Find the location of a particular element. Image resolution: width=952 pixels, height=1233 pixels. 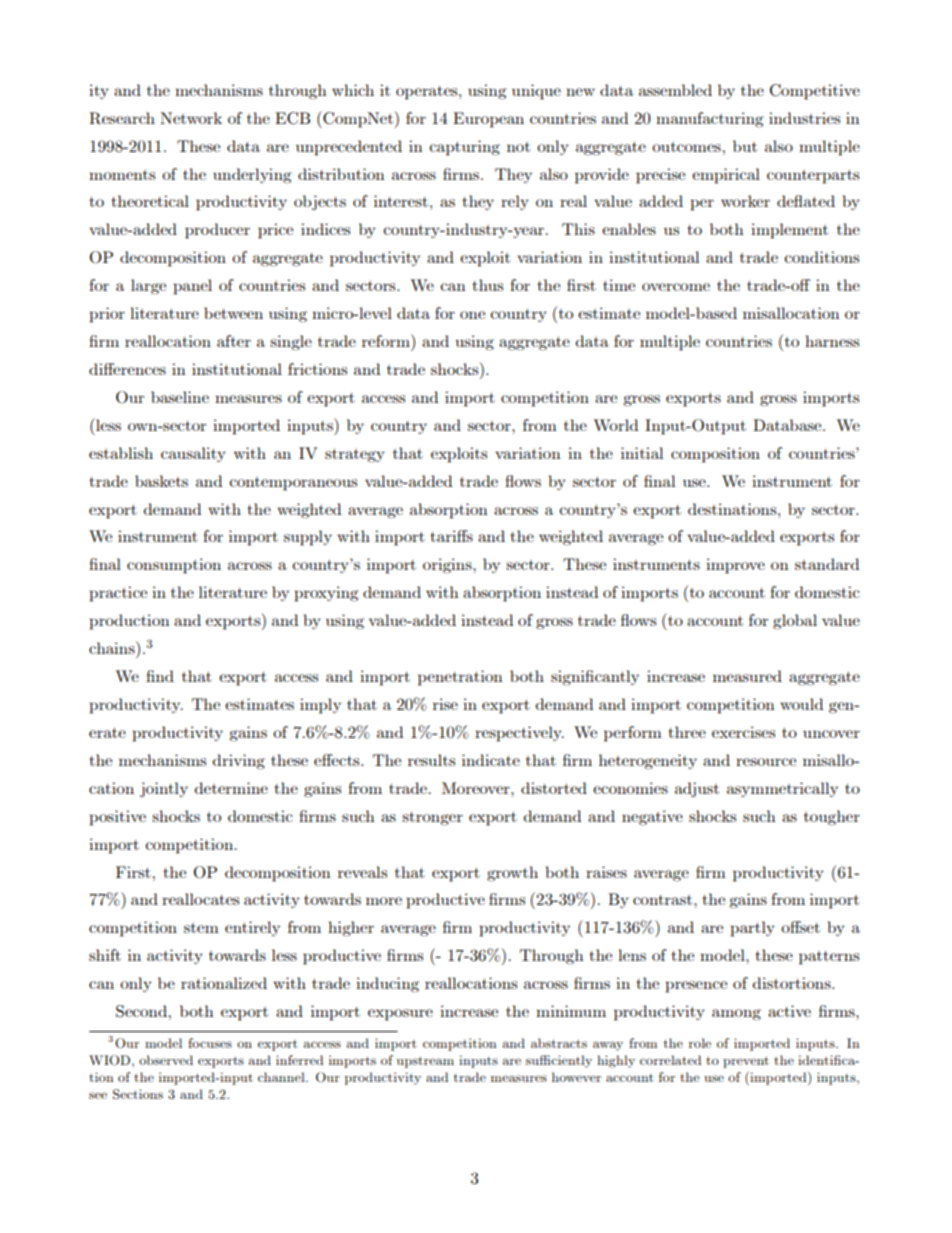

prevent is located at coordinates (746, 1062).
